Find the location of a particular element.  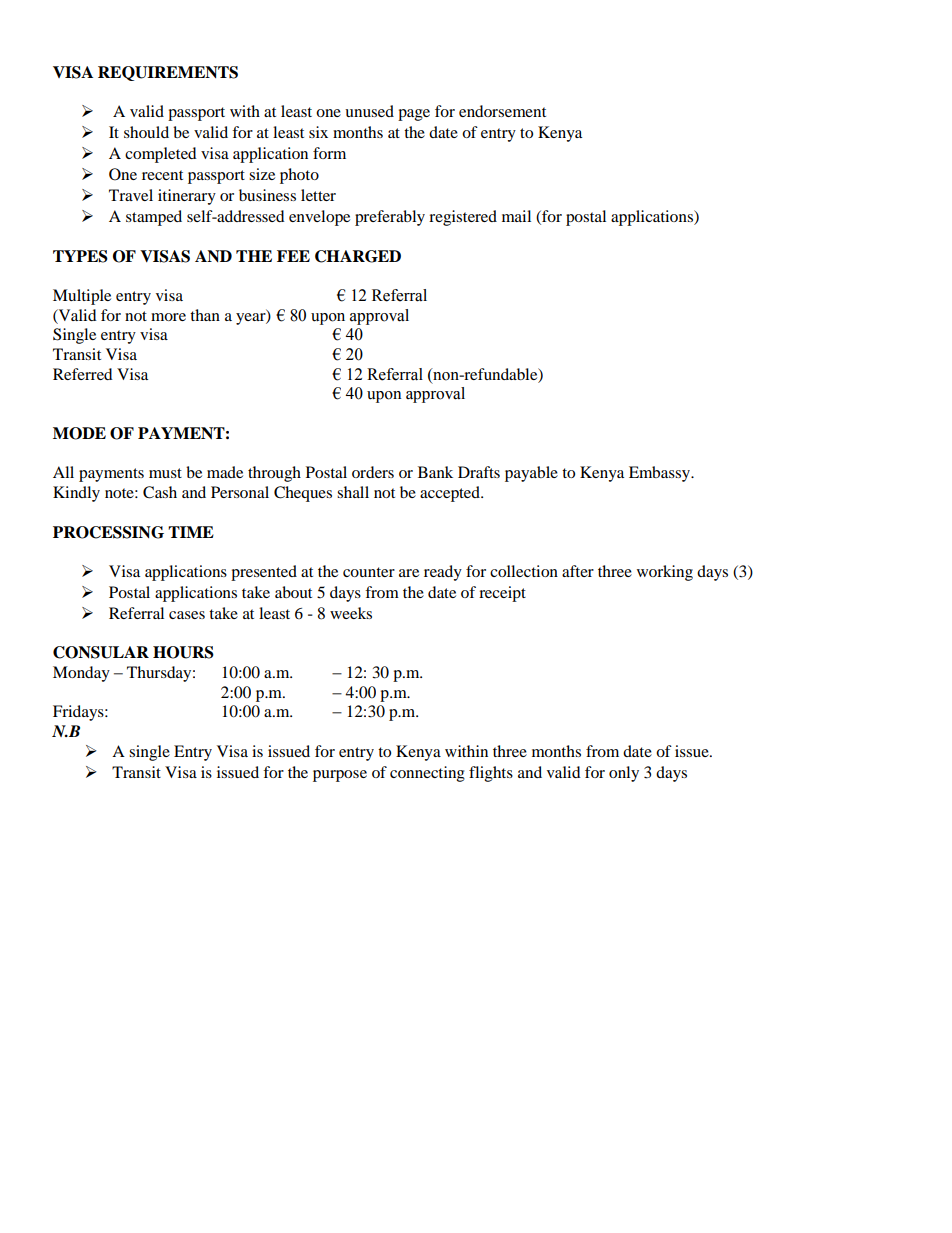

unused is located at coordinates (369, 111).
